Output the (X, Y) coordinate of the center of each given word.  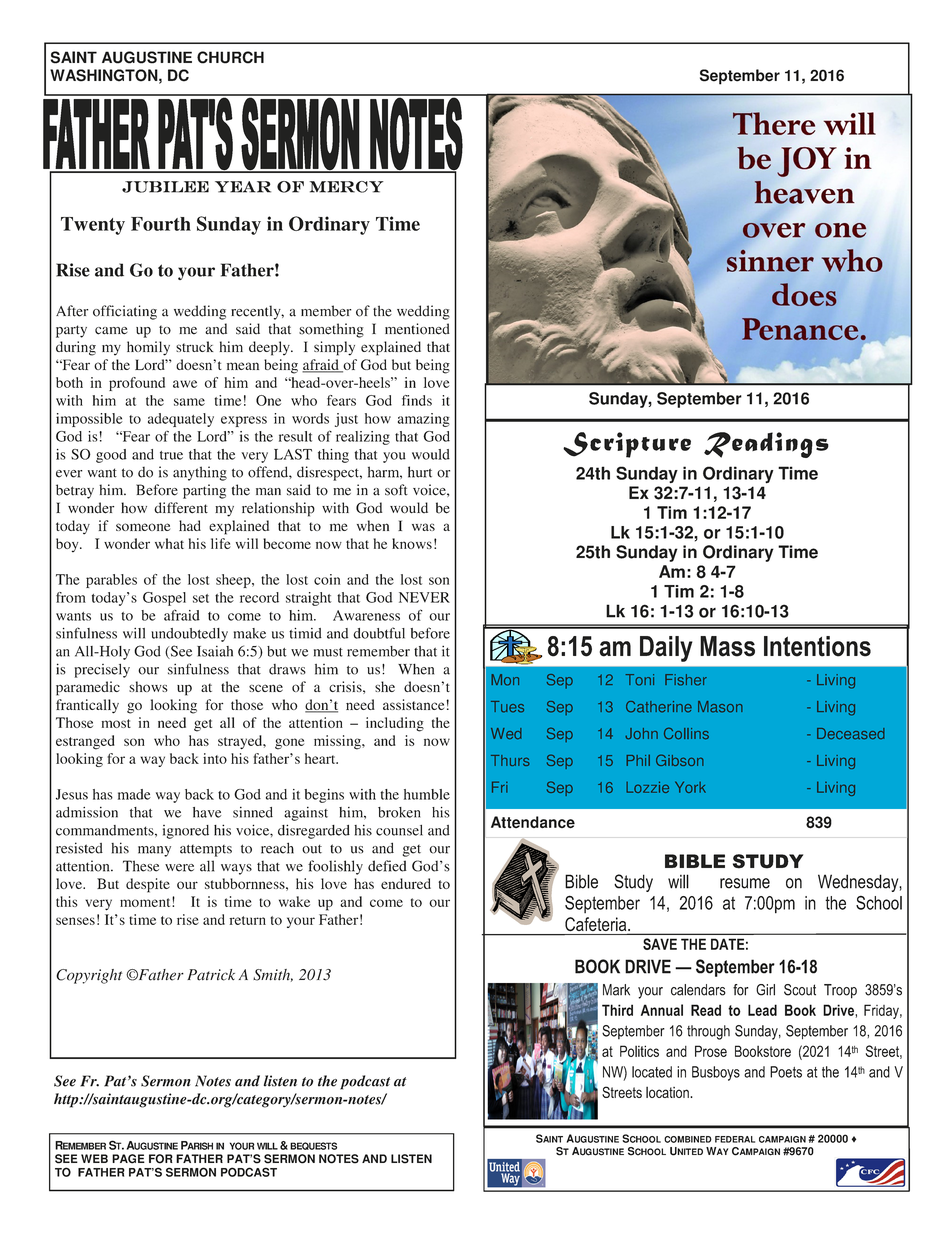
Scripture (627, 445)
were (179, 868)
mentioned (417, 329)
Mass (727, 646)
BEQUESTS (313, 1146)
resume (745, 883)
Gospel (164, 599)
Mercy (347, 187)
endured (406, 883)
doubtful (379, 633)
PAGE (128, 1159)
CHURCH (230, 57)
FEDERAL (735, 1139)
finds (417, 400)
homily (148, 348)
